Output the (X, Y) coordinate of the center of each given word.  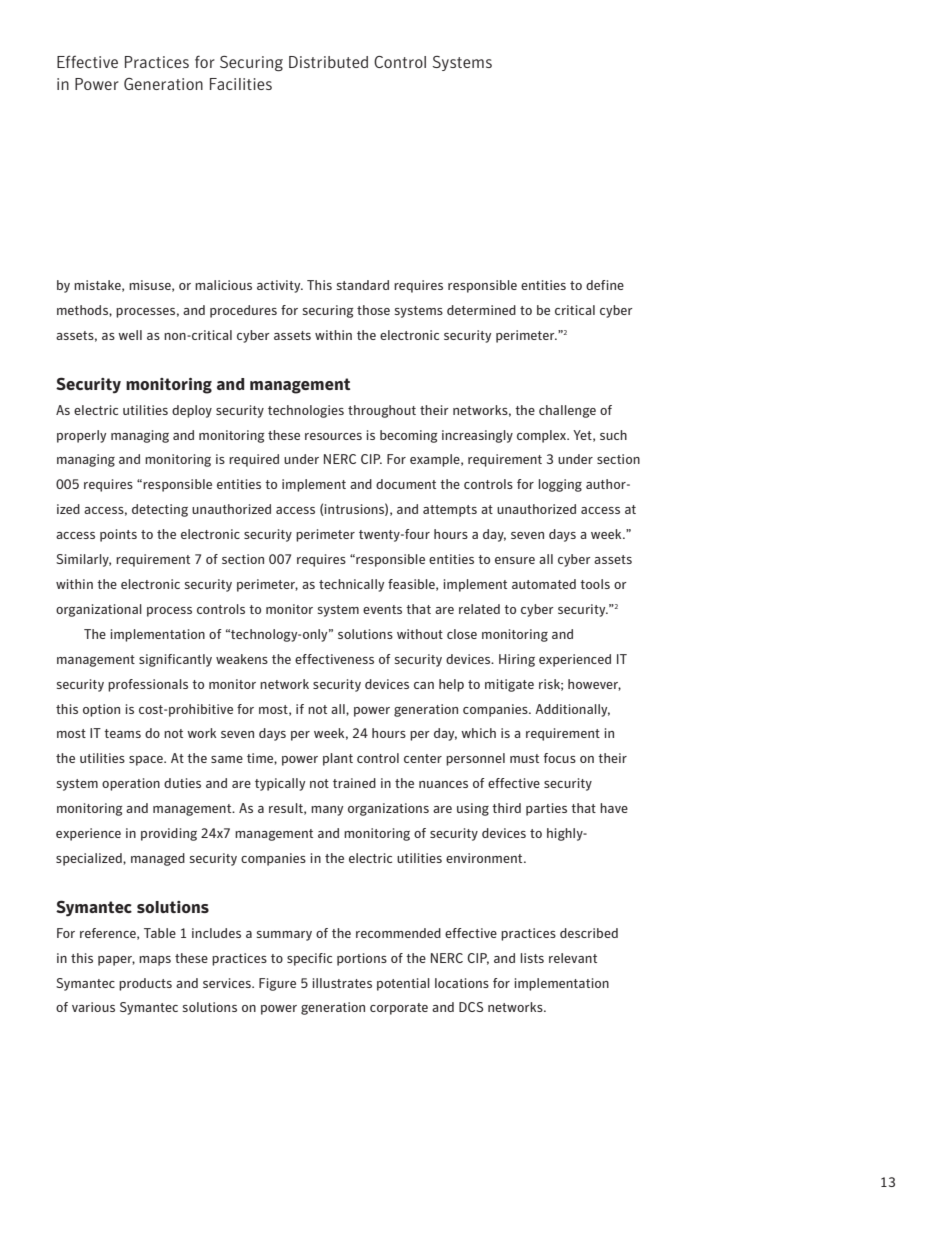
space (147, 761)
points (118, 535)
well (130, 335)
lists (532, 958)
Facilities (241, 84)
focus (560, 758)
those (373, 310)
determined (481, 310)
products (145, 984)
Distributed (328, 62)
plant (338, 759)
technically (351, 585)
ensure (515, 560)
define (605, 285)
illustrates (342, 983)
